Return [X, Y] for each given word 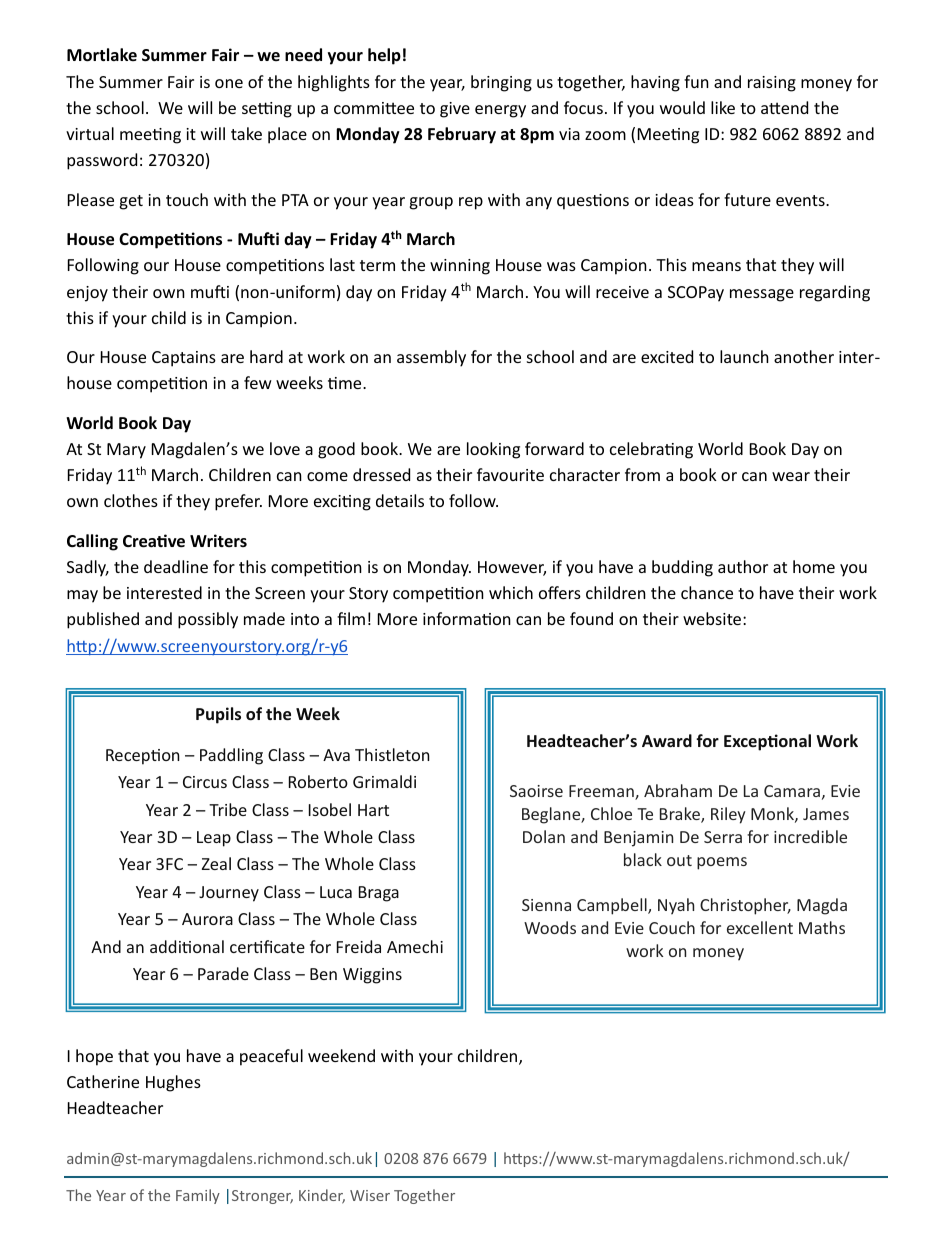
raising [772, 84]
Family [198, 1196]
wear [791, 476]
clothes [131, 500]
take [246, 133]
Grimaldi [384, 781]
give [455, 110]
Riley [728, 815]
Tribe [228, 809]
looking [493, 450]
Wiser [370, 1195]
